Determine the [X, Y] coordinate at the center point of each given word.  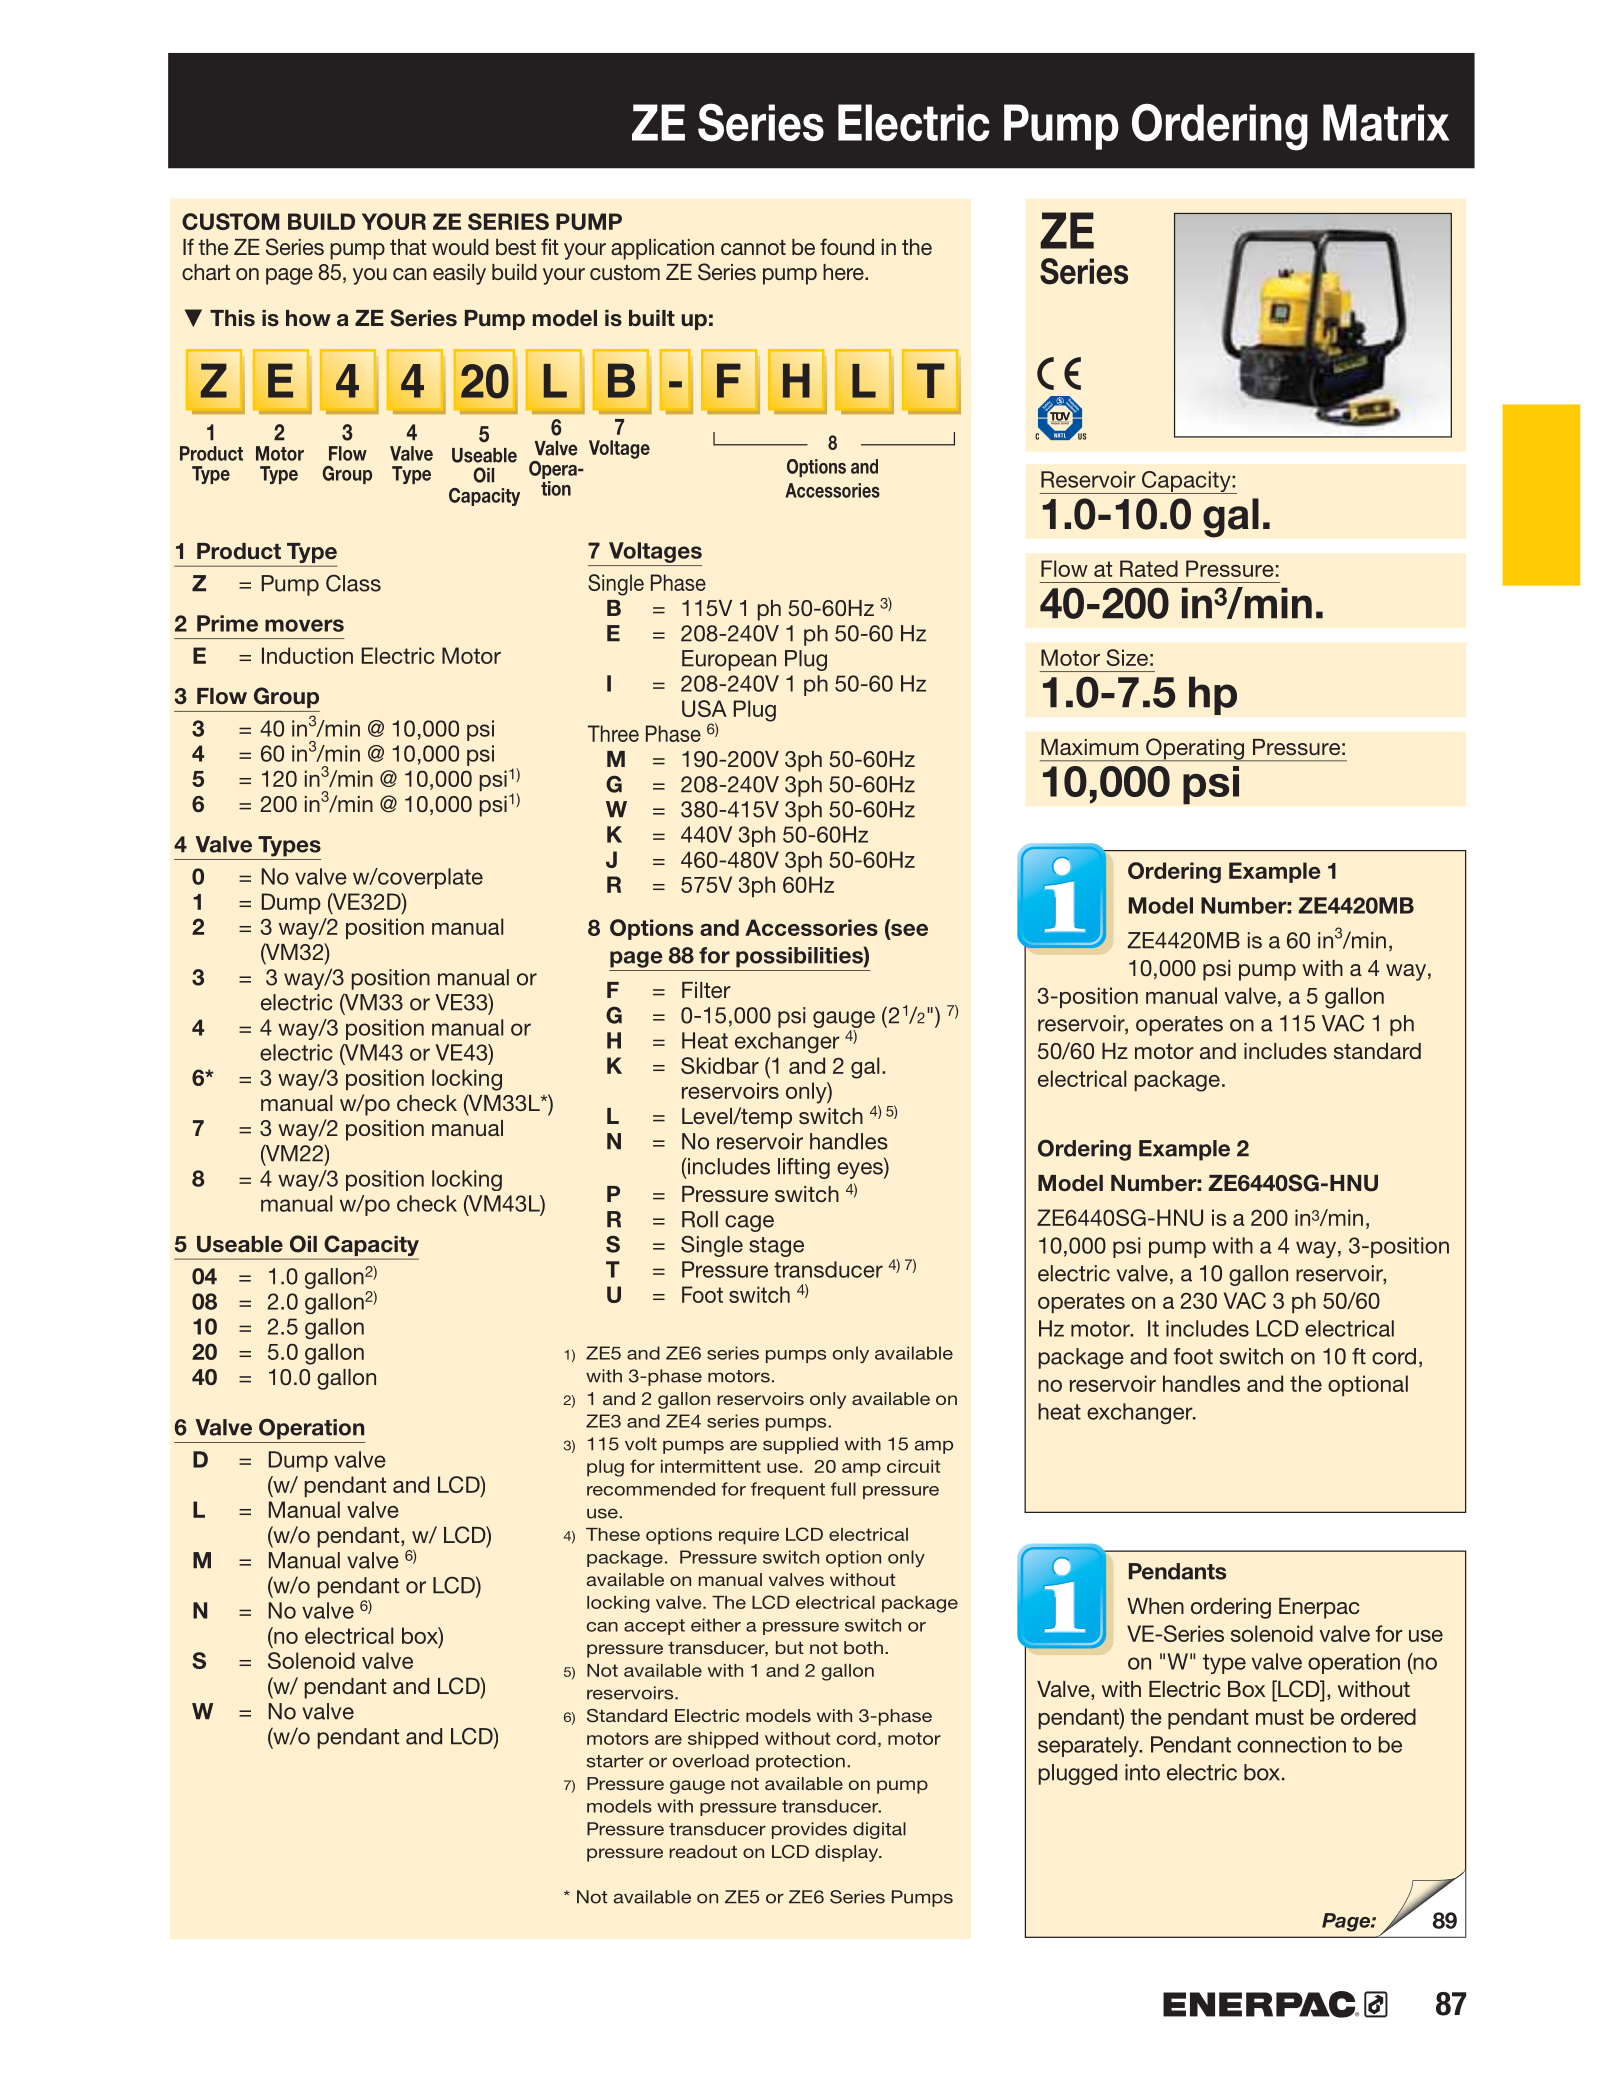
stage [776, 1247]
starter [615, 1761]
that [408, 247]
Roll [700, 1219]
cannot [753, 247]
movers [304, 625]
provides [809, 1830]
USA [704, 708]
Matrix [1386, 122]
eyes [861, 1170]
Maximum [1089, 747]
